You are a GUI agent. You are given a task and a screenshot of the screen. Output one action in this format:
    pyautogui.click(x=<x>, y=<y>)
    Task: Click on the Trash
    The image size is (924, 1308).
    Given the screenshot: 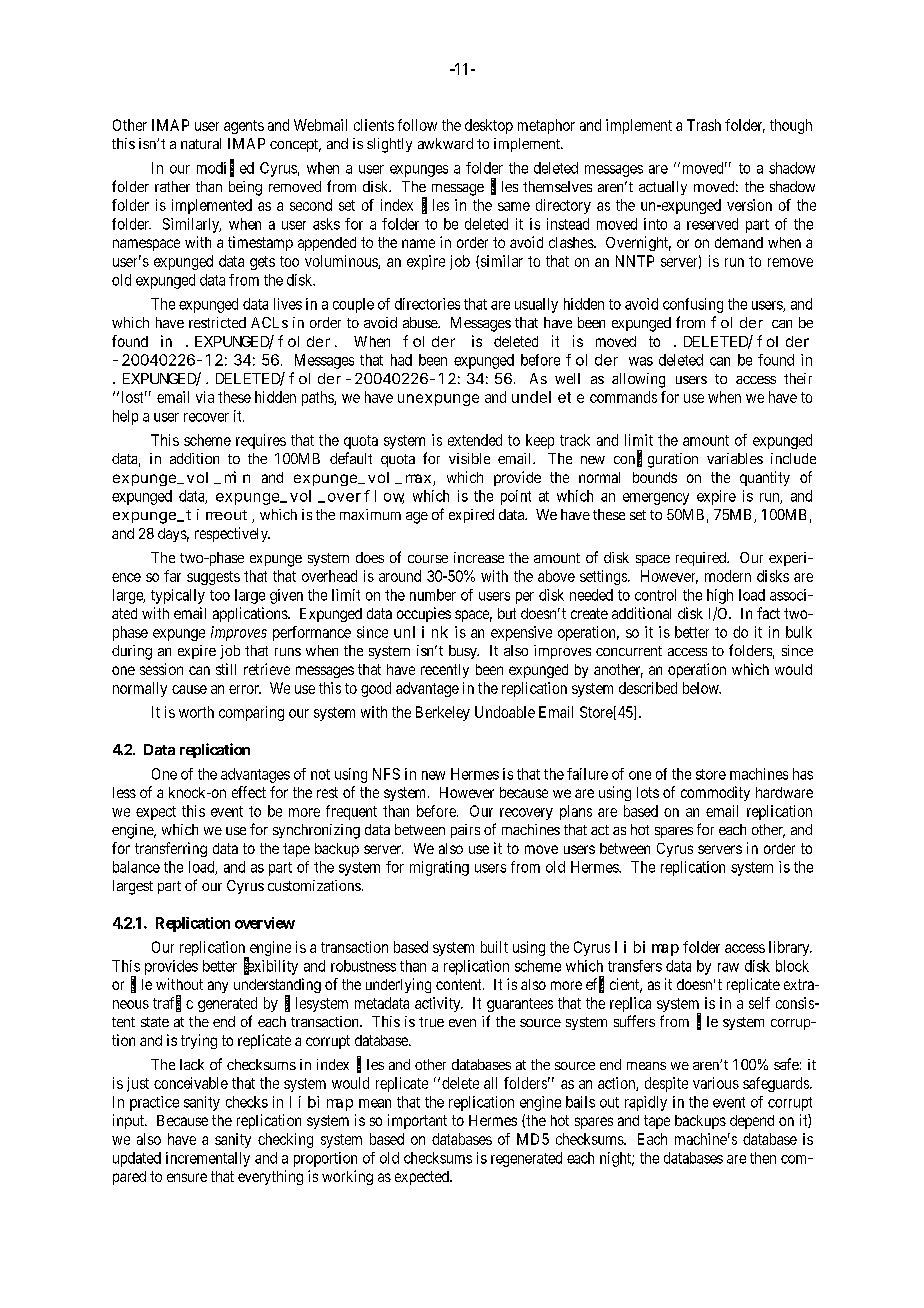 What is the action you would take?
    pyautogui.click(x=704, y=125)
